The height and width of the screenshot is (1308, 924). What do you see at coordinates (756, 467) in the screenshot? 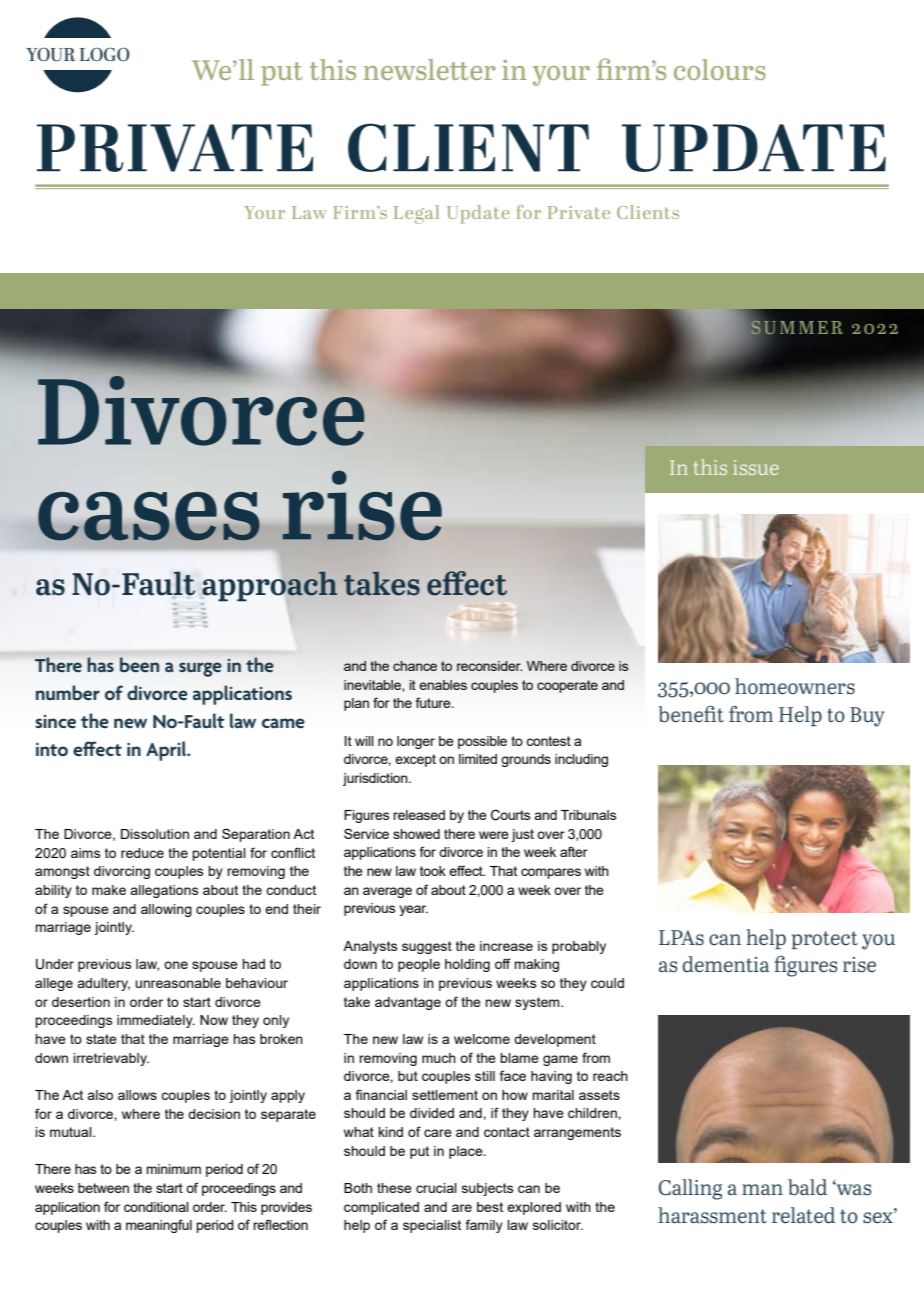
I see `issue` at bounding box center [756, 467].
